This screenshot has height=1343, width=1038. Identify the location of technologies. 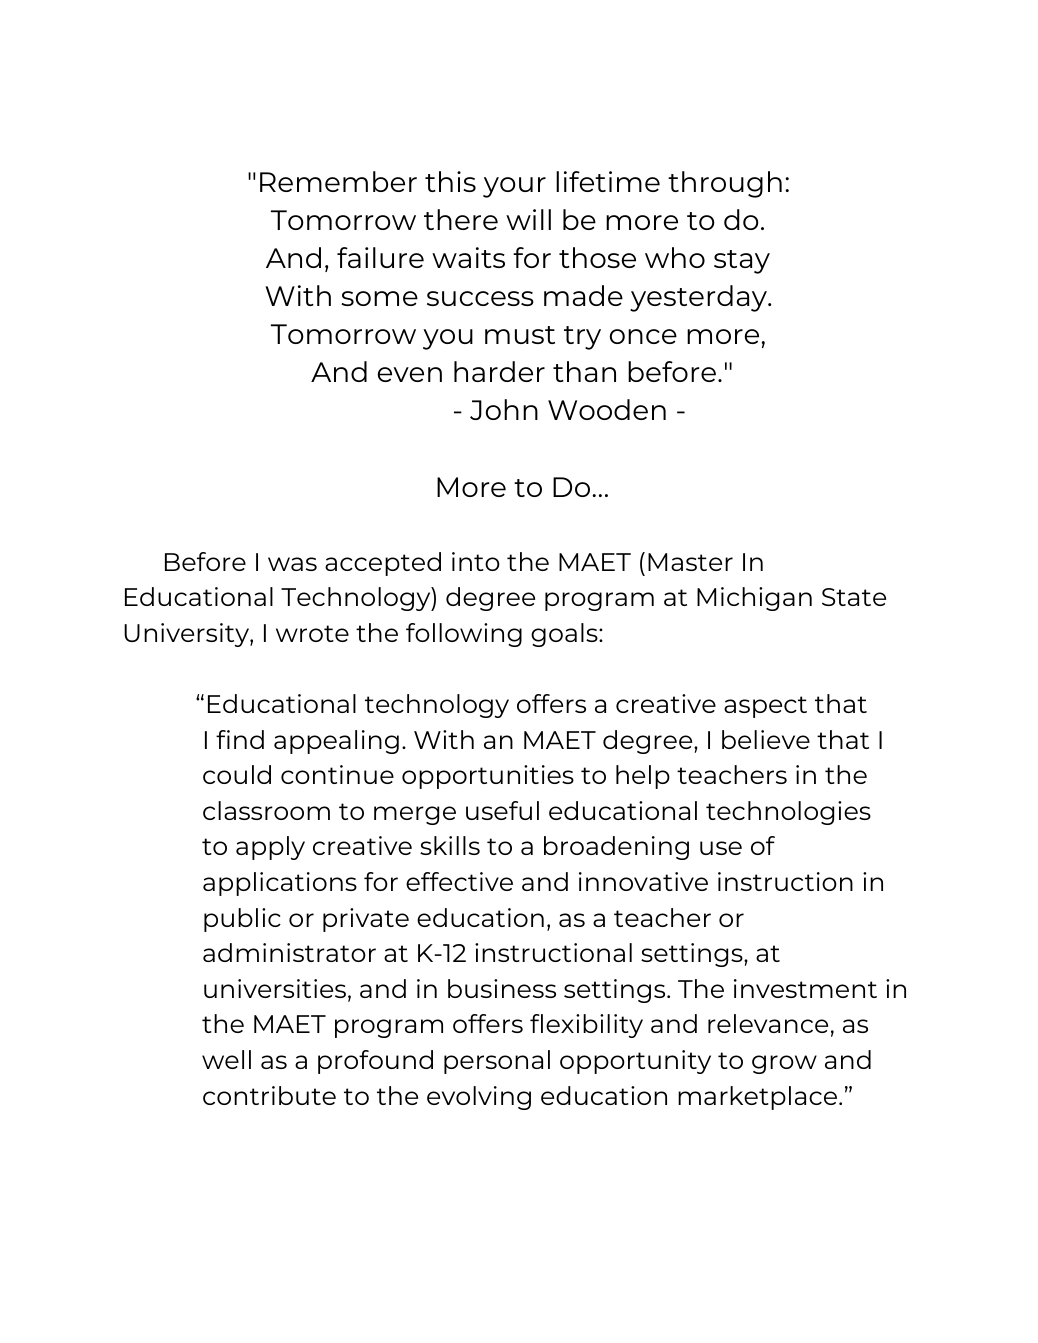
(788, 813).
